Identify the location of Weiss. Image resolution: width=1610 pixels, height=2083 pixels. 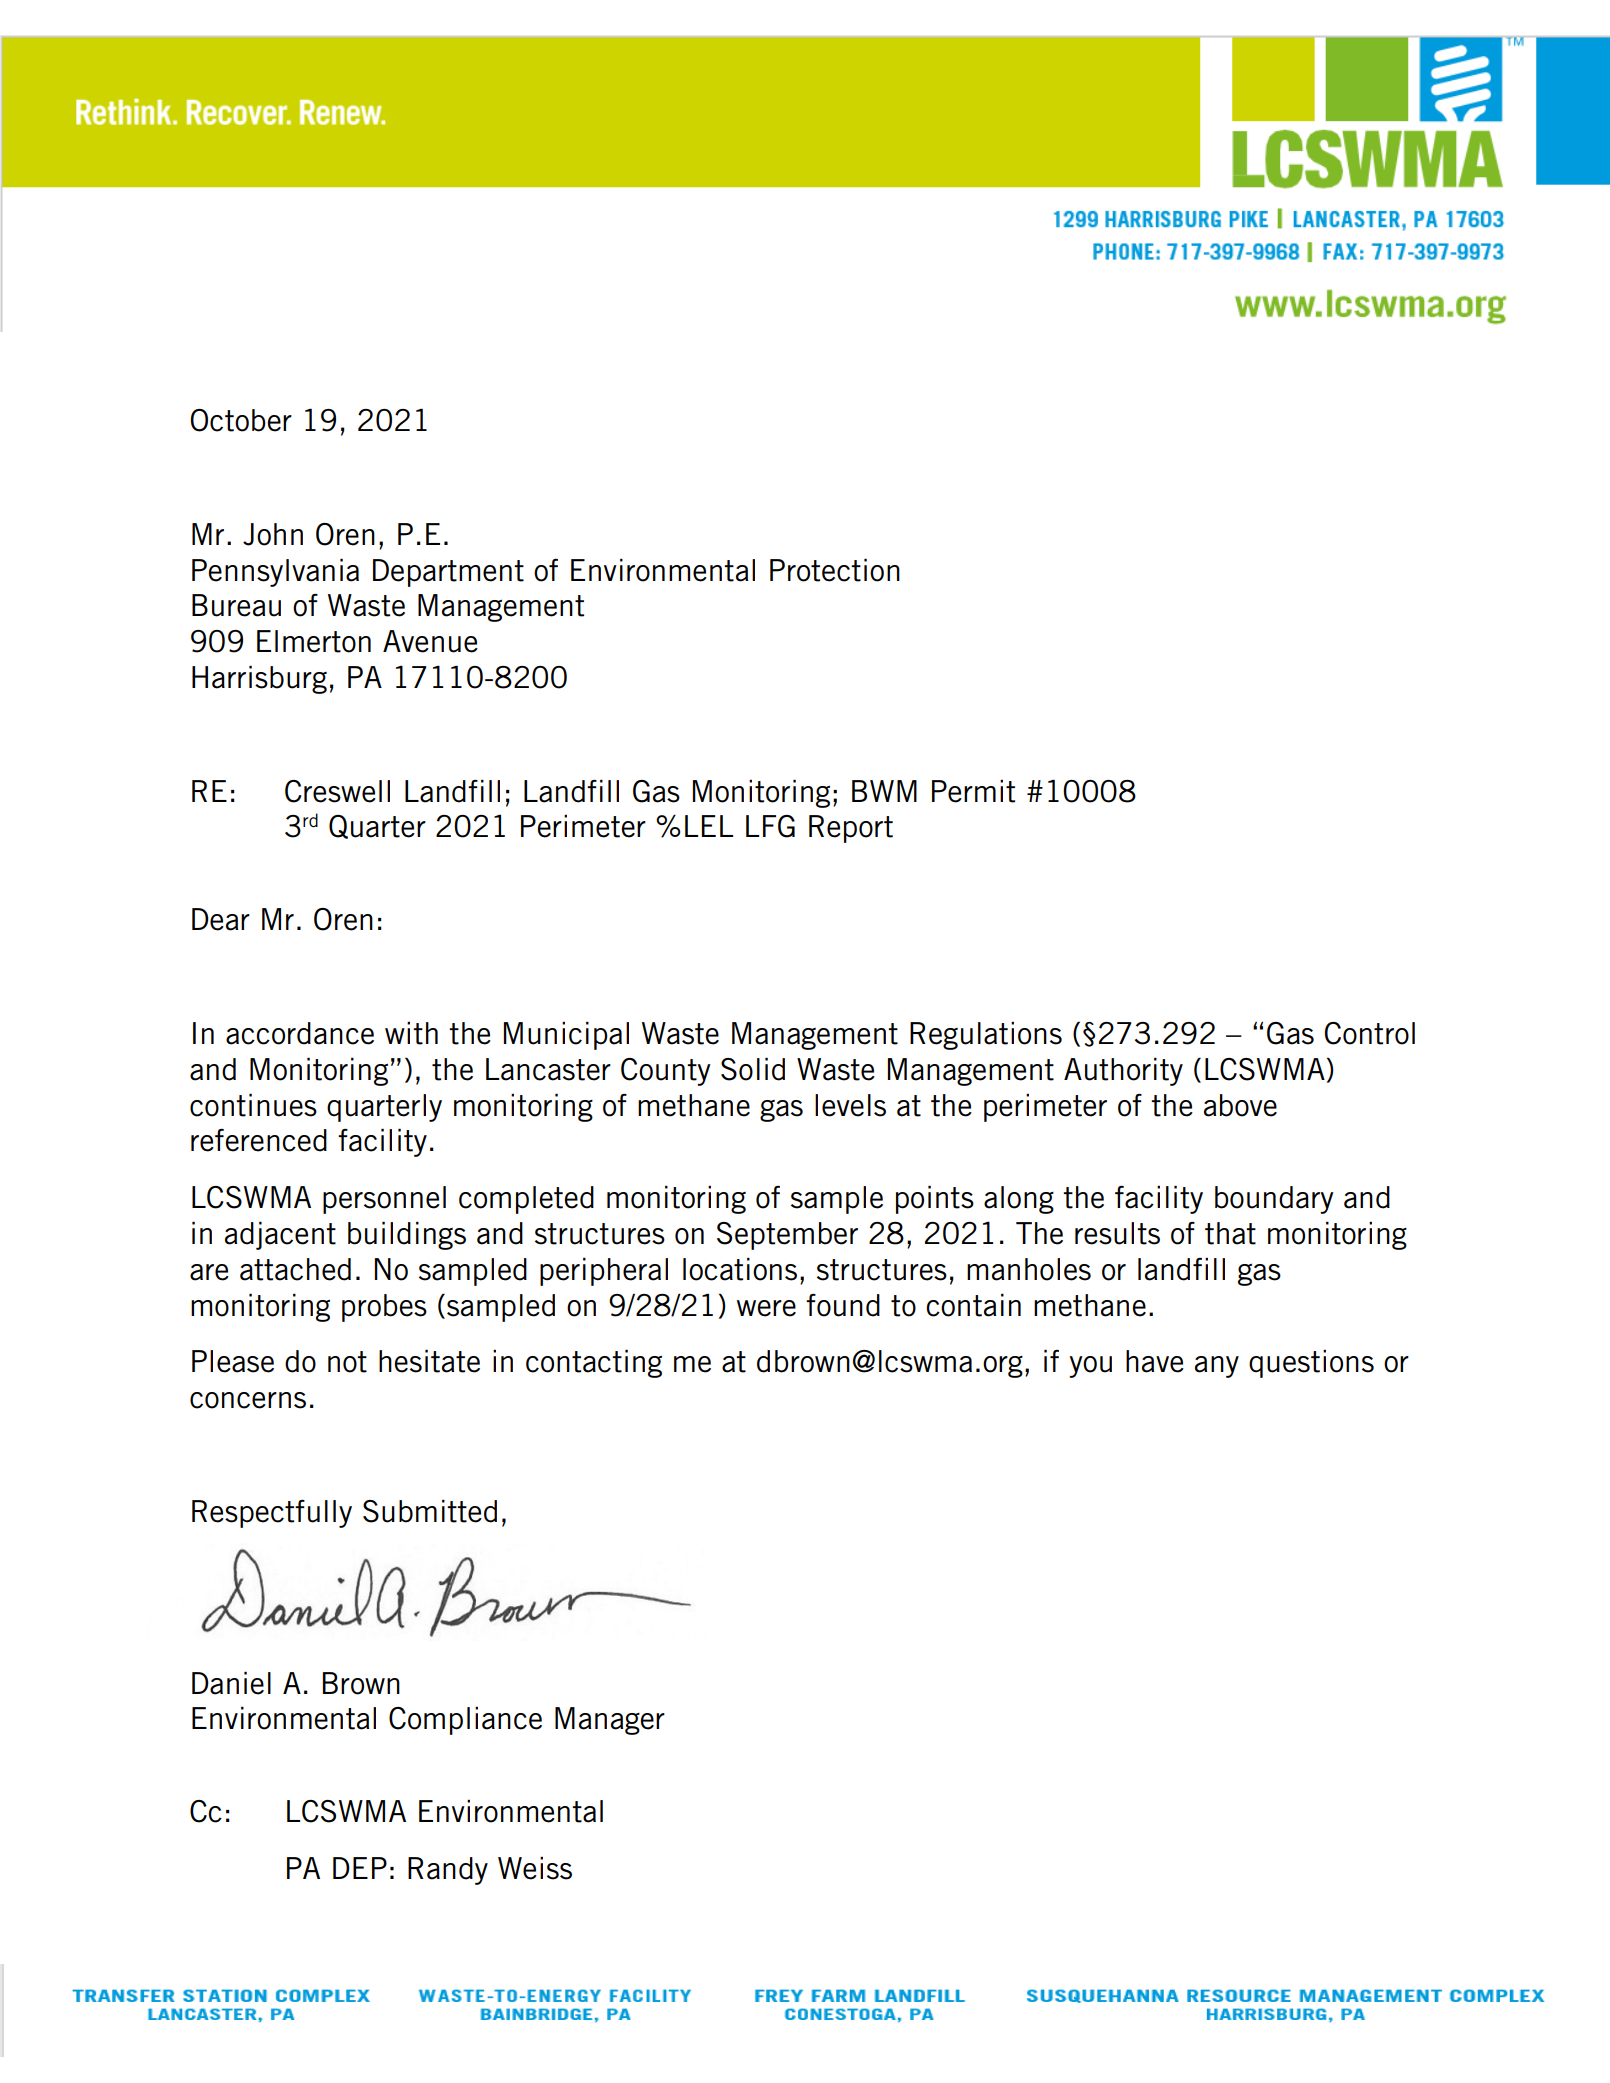
(535, 1868).
